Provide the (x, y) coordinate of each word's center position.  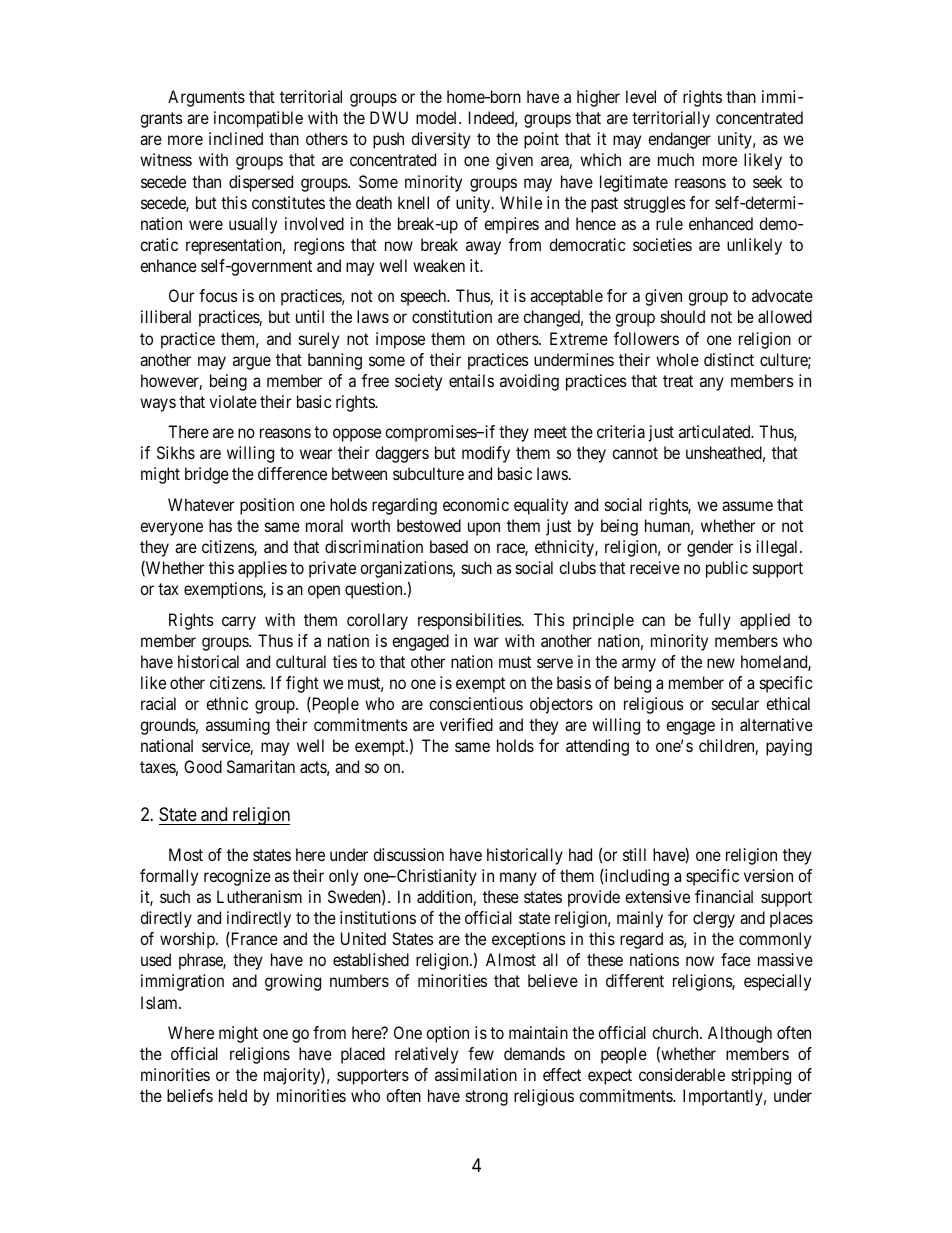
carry (239, 623)
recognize (237, 877)
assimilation (476, 1074)
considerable (682, 1074)
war (486, 642)
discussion (408, 854)
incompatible (258, 119)
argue (252, 363)
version (768, 875)
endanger (679, 140)
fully (715, 621)
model (438, 117)
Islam (160, 1002)
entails (471, 380)
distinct (729, 359)
